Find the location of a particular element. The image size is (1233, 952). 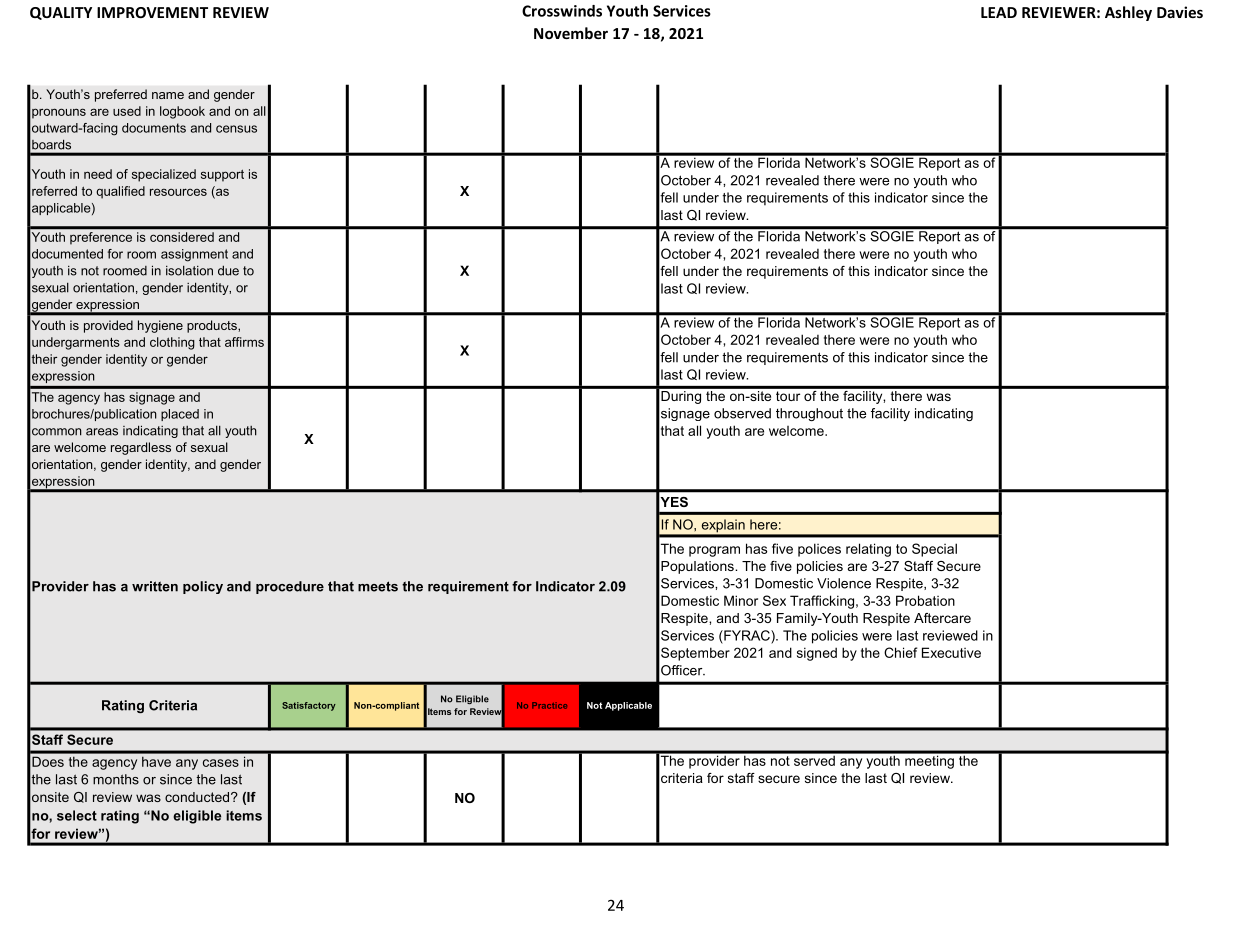

relating is located at coordinates (868, 550).
